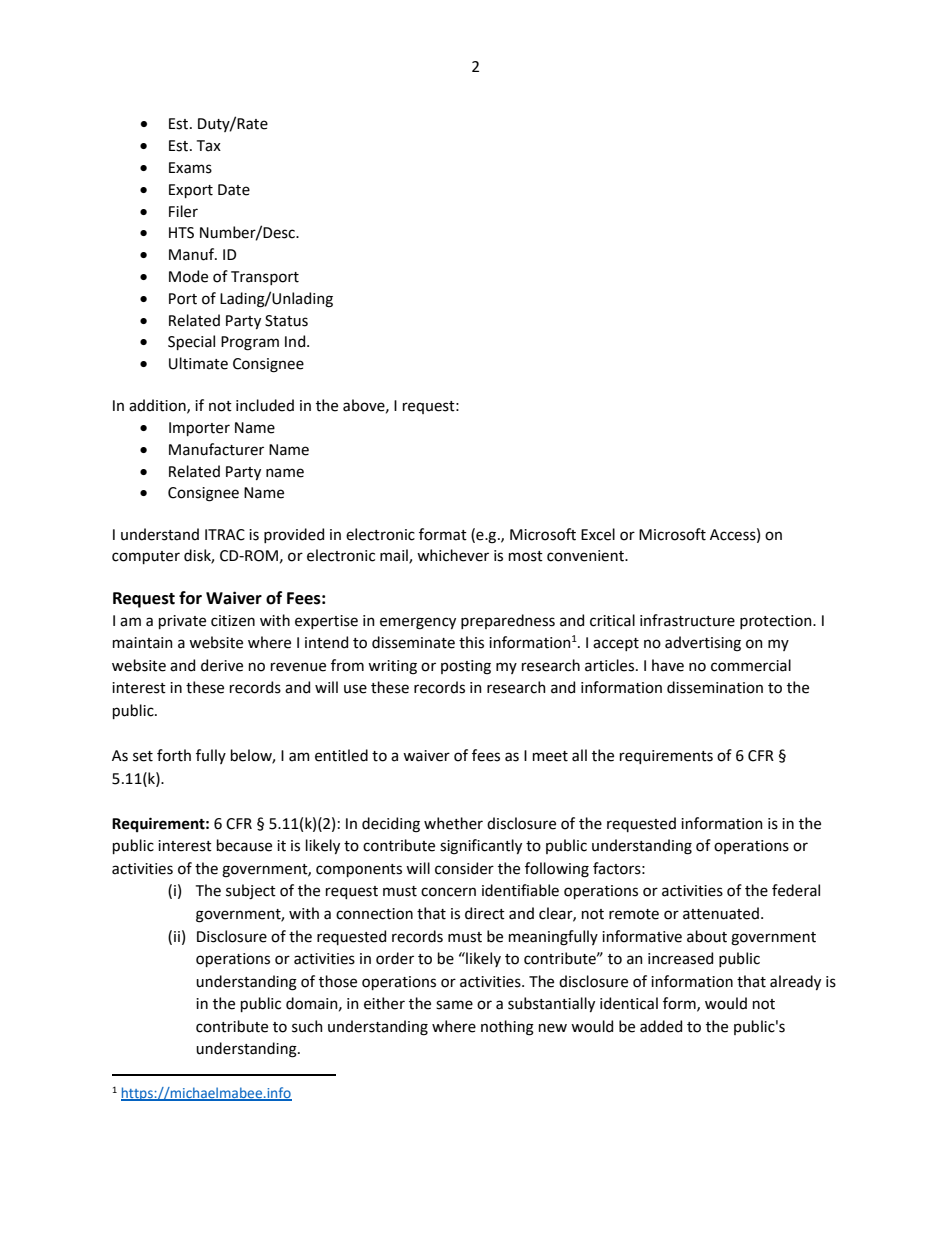  What do you see at coordinates (454, 1005) in the page?
I see `same` at bounding box center [454, 1005].
